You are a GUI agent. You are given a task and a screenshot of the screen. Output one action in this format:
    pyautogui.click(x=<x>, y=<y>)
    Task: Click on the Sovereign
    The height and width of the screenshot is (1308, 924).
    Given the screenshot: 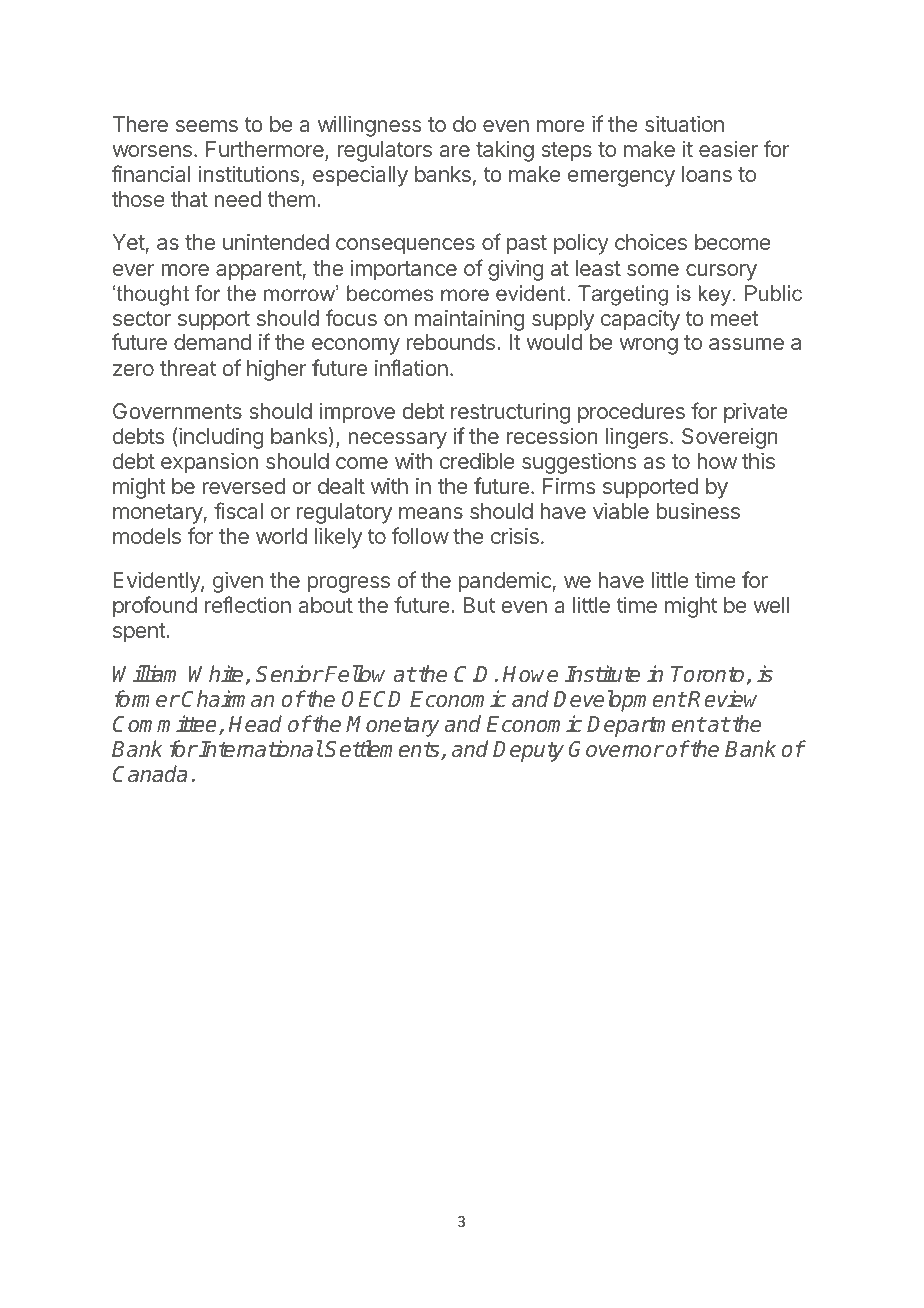 What is the action you would take?
    pyautogui.click(x=730, y=438)
